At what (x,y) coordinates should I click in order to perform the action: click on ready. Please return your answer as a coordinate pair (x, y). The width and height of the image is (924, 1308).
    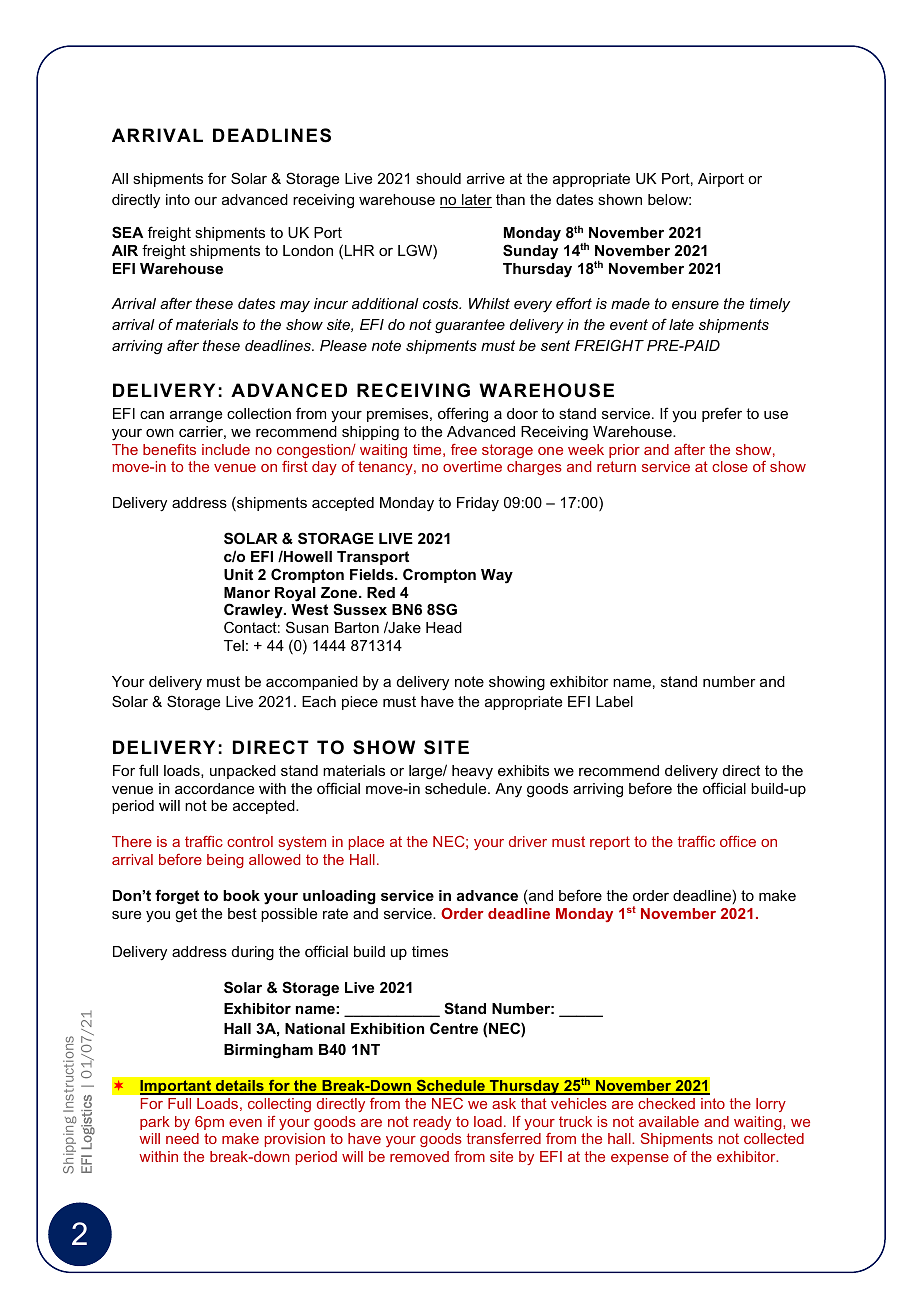
    Looking at the image, I should click on (432, 1123).
